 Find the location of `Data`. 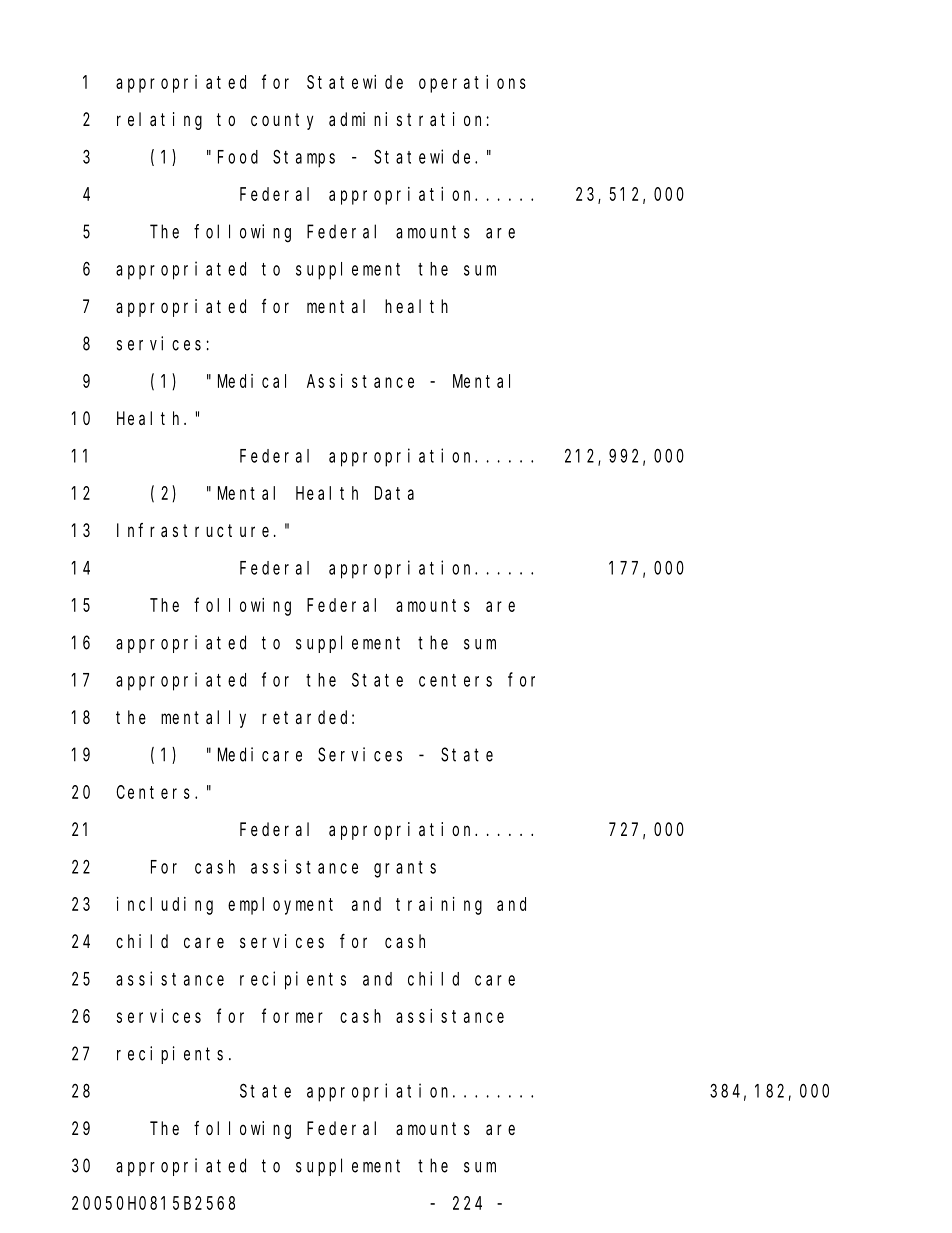

Data is located at coordinates (394, 493).
